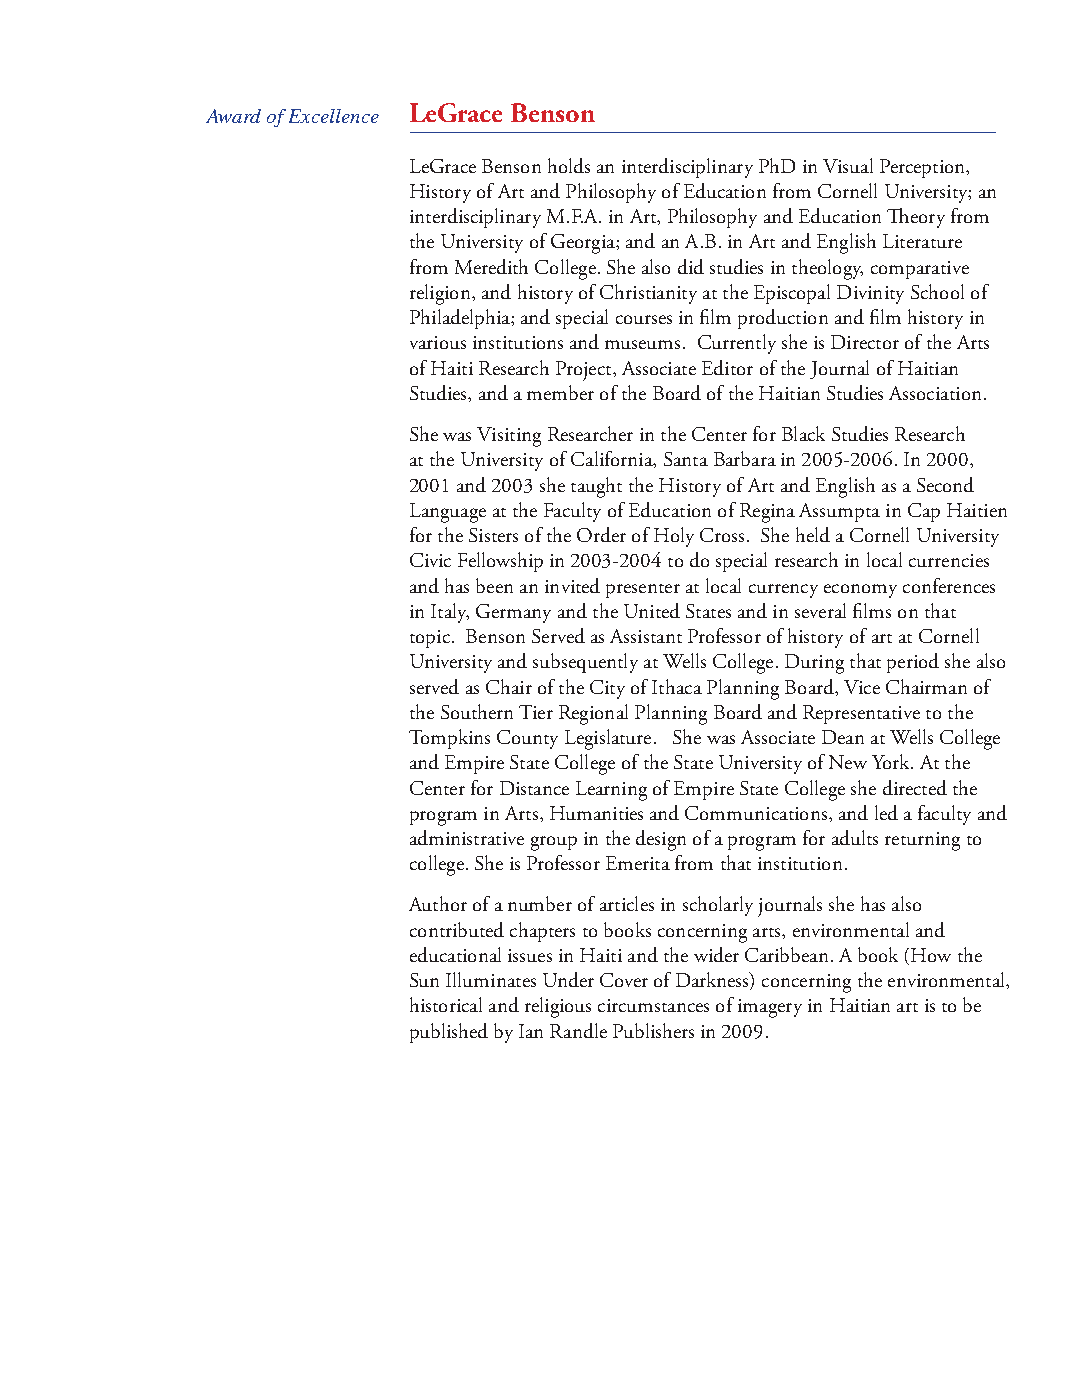 The width and height of the screenshot is (1073, 1389). I want to click on imagery, so click(770, 1008).
